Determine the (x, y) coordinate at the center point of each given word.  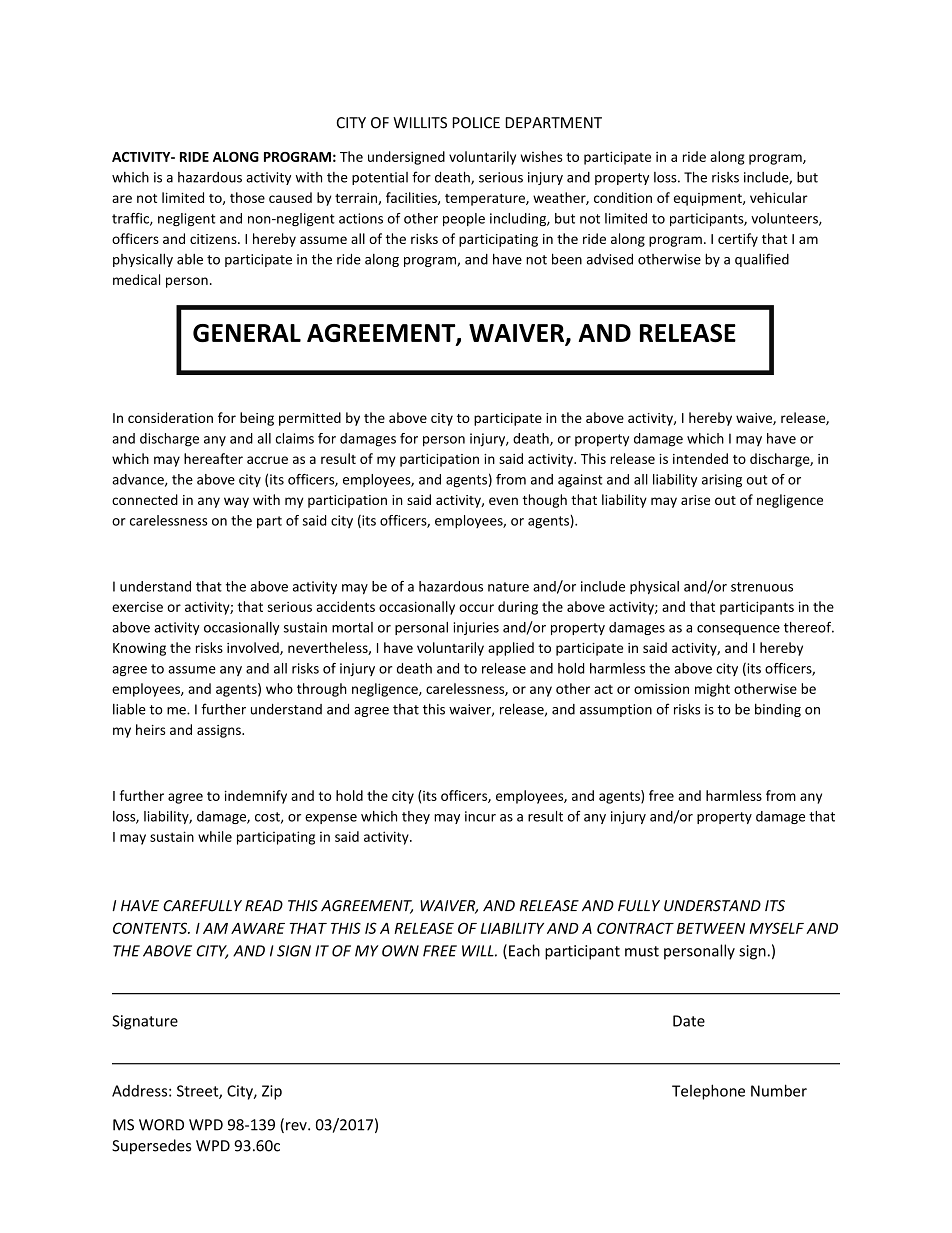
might (712, 690)
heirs (150, 729)
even (503, 501)
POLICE (476, 123)
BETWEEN (711, 928)
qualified (762, 260)
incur (480, 816)
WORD (161, 1125)
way (236, 502)
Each (524, 950)
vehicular (779, 197)
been (567, 259)
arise (695, 500)
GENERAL (247, 333)
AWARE (258, 928)
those (247, 197)
